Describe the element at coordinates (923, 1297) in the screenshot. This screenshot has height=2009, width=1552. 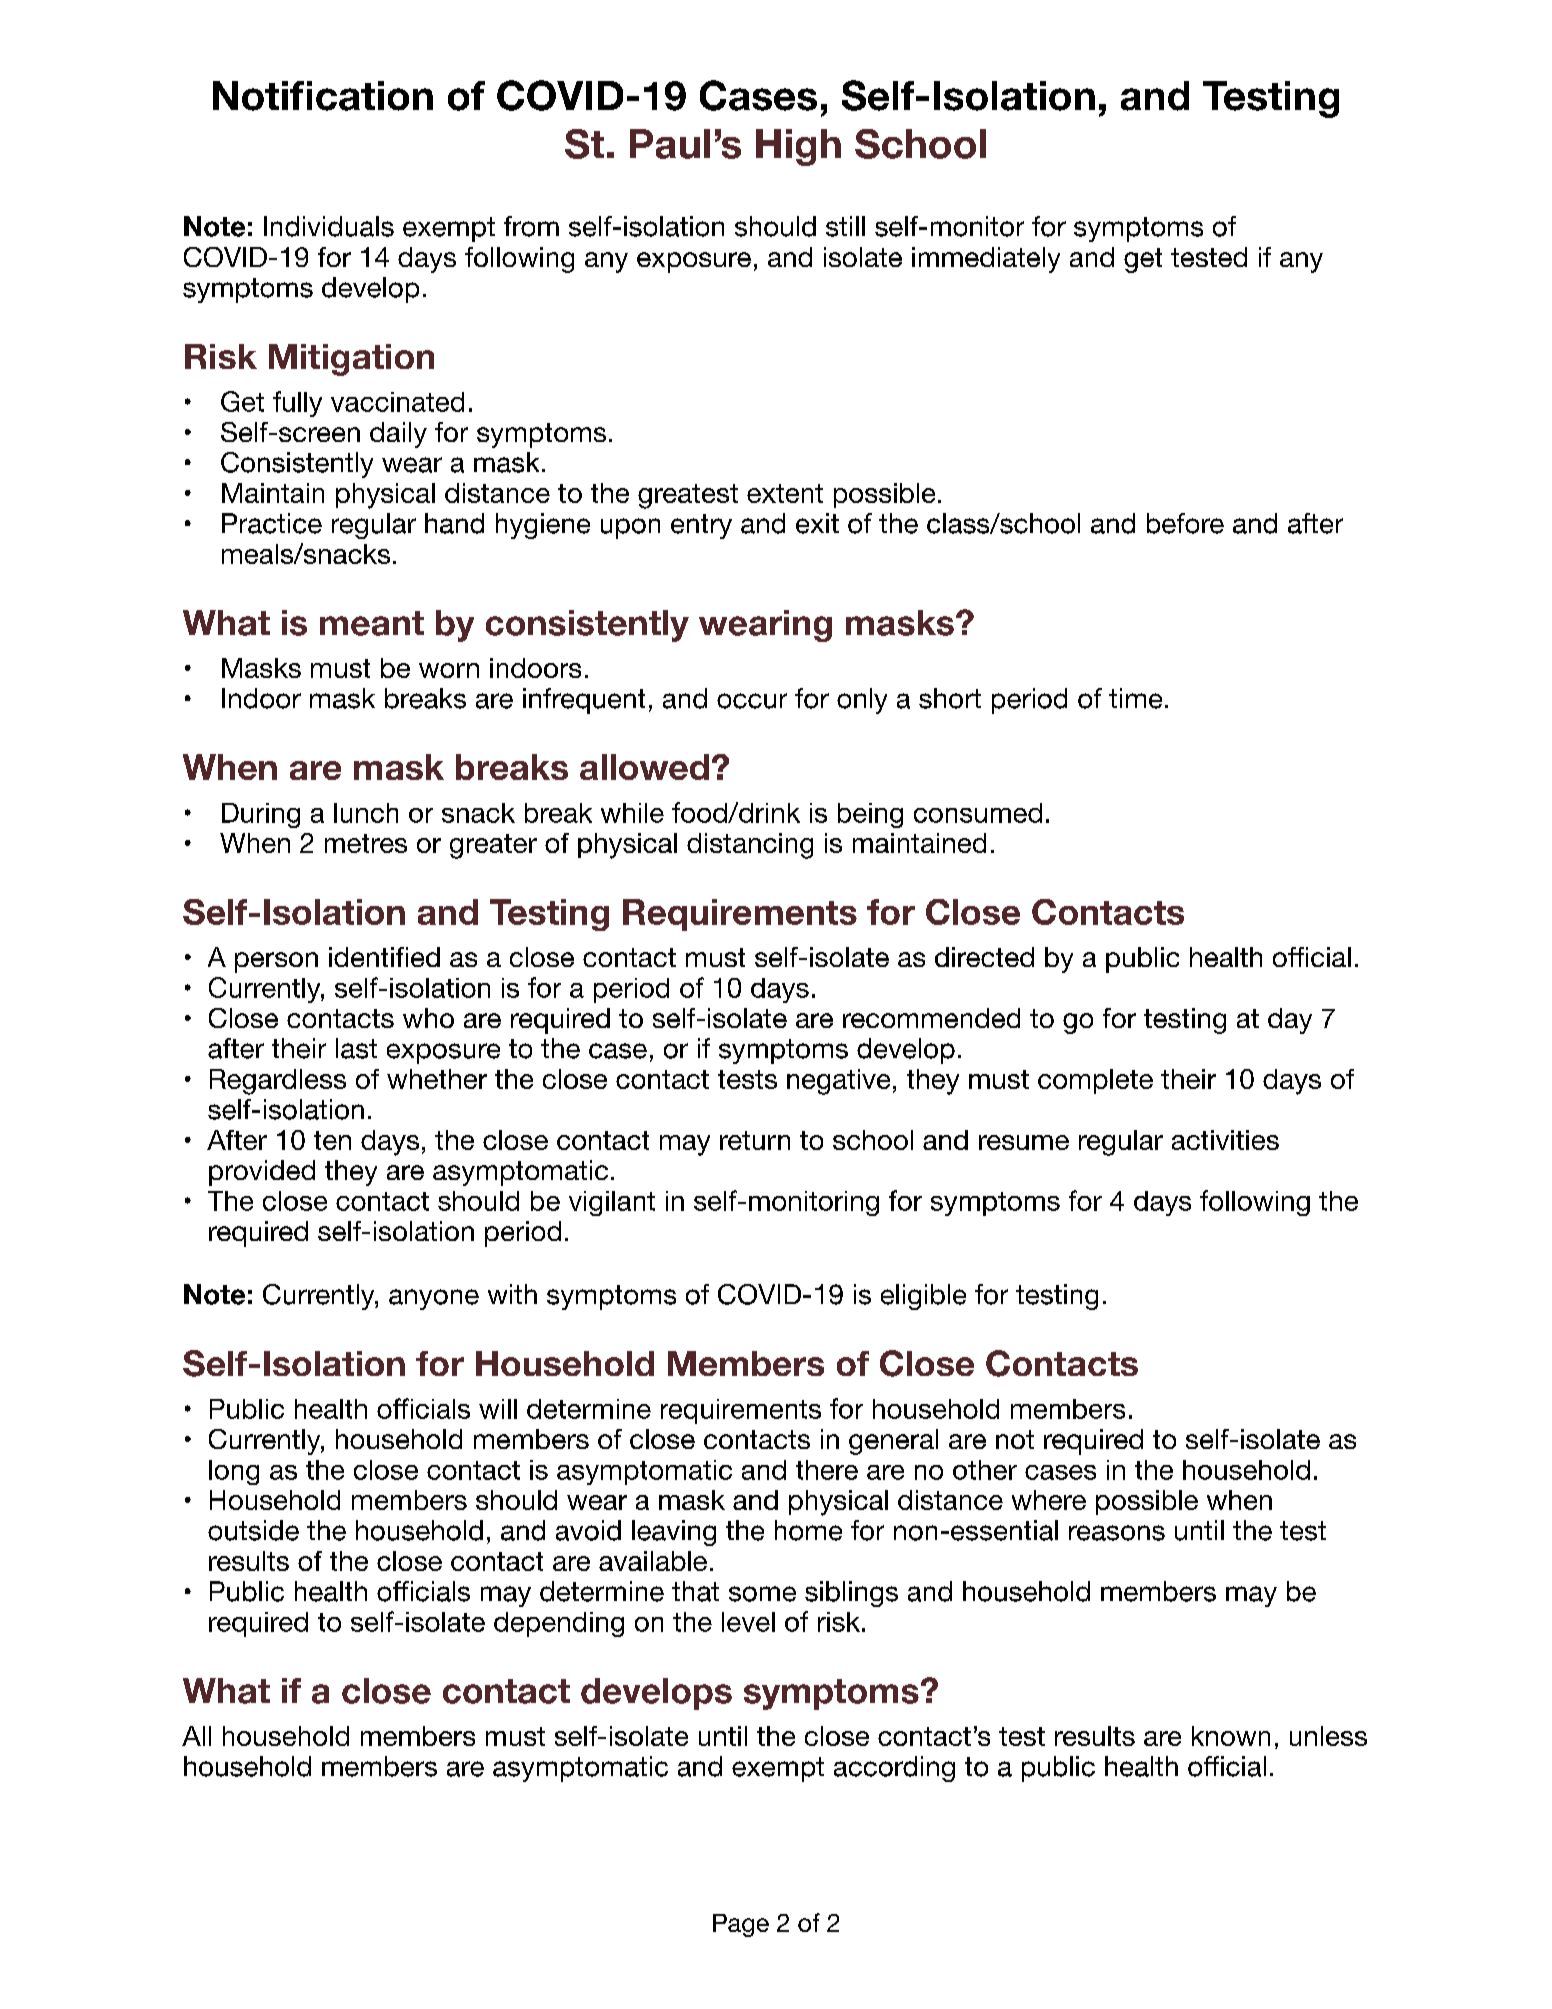
I see `eligible` at that location.
